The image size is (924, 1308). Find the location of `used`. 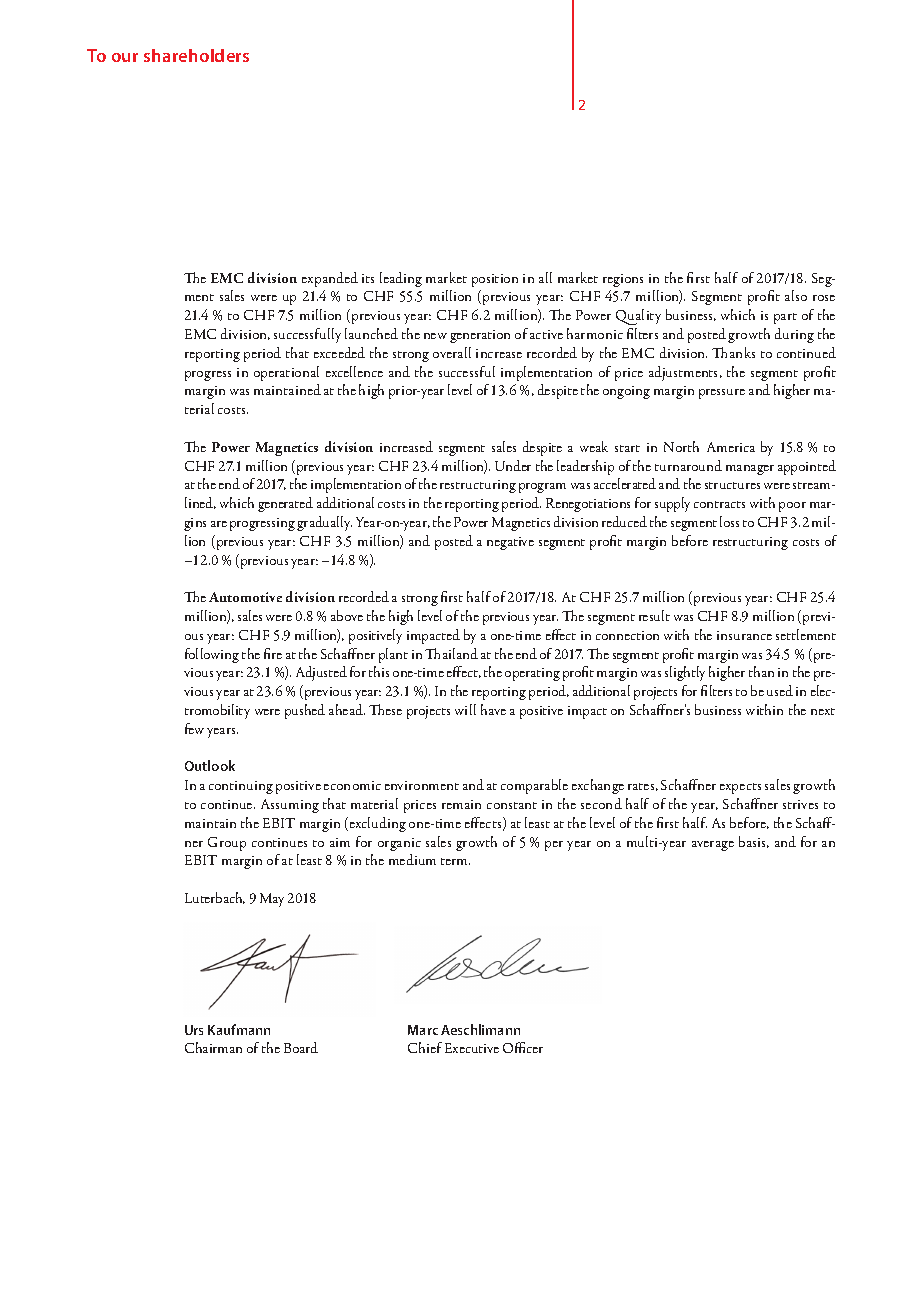

used is located at coordinates (780, 690).
